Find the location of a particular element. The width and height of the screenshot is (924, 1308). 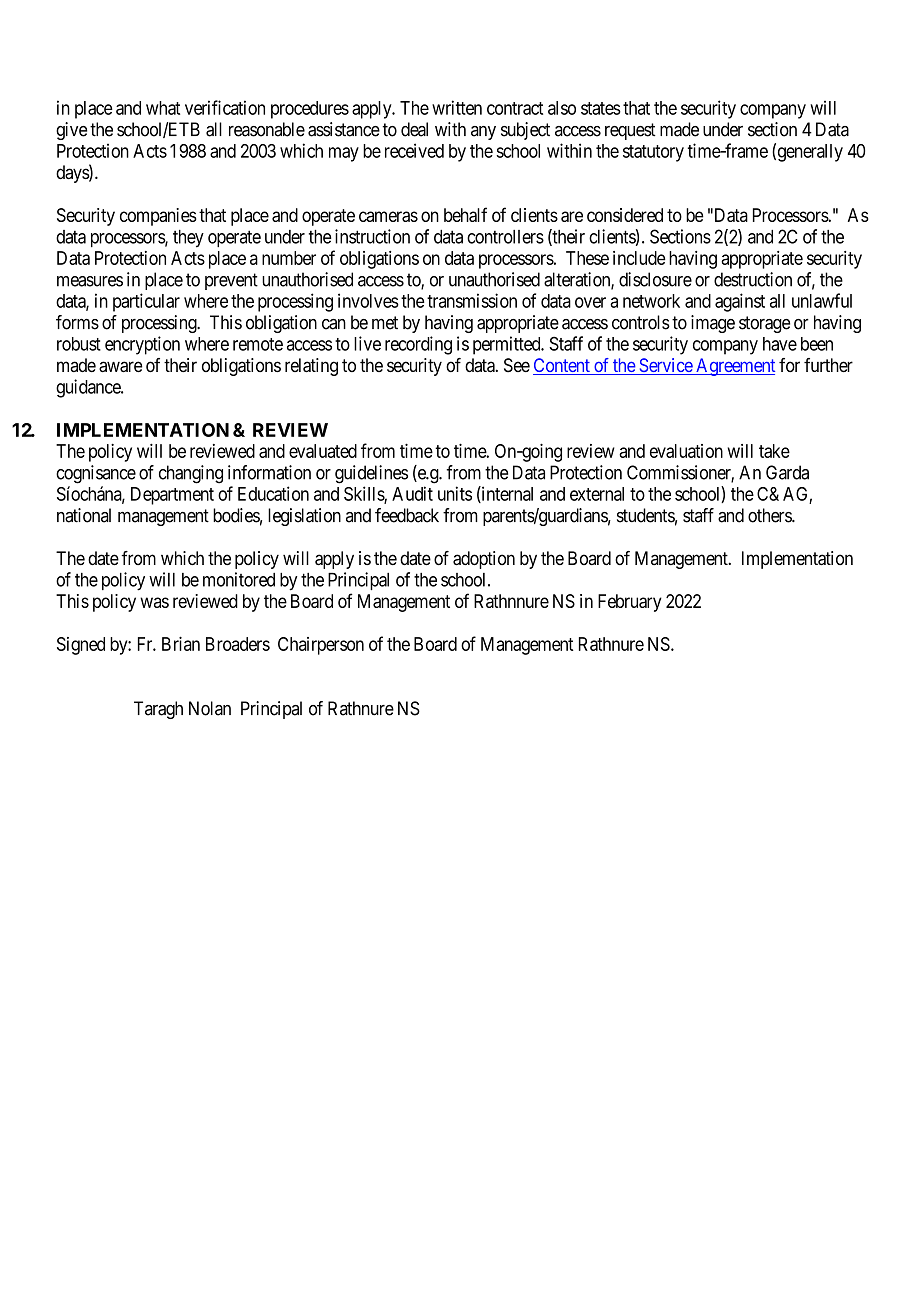

what is located at coordinates (163, 108).
